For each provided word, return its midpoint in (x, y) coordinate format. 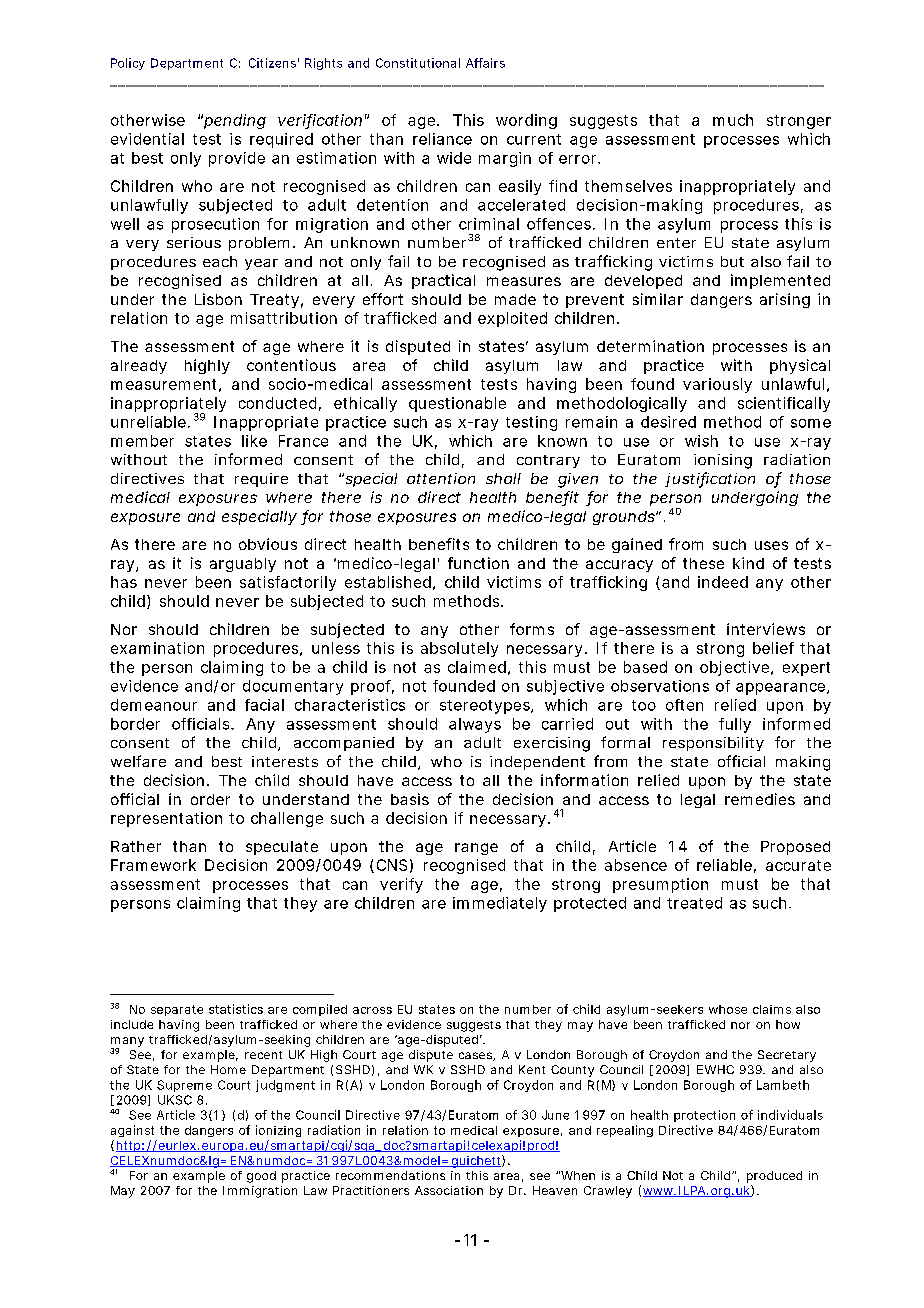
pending (235, 121)
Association (449, 1190)
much (733, 120)
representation (166, 819)
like (254, 441)
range (476, 849)
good (261, 1177)
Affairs (485, 63)
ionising (723, 461)
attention (441, 478)
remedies (760, 799)
